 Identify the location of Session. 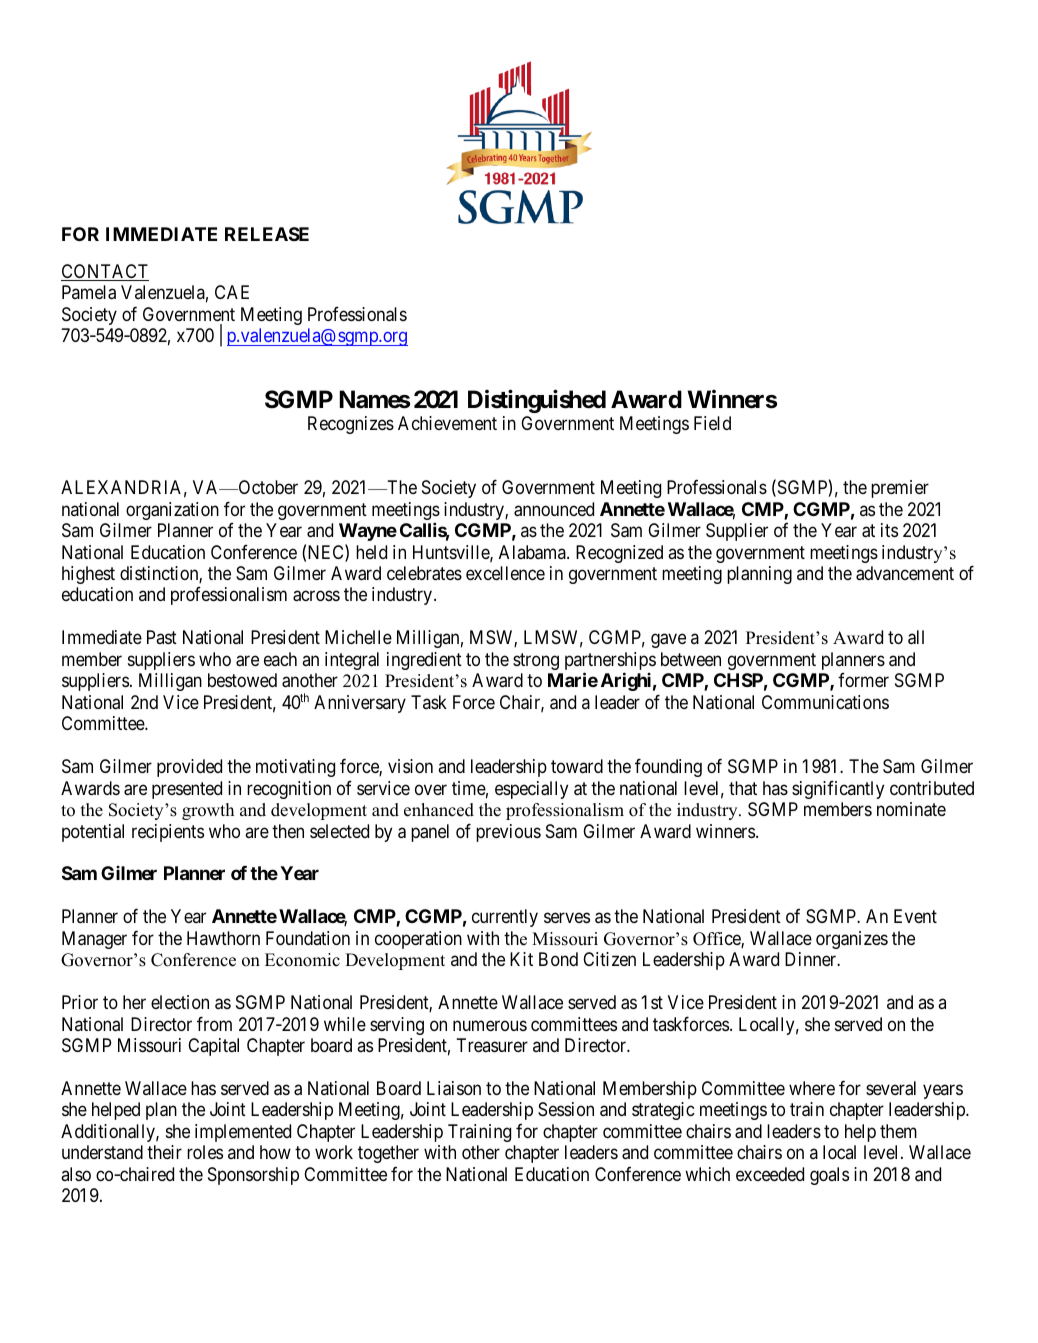
(566, 1109).
